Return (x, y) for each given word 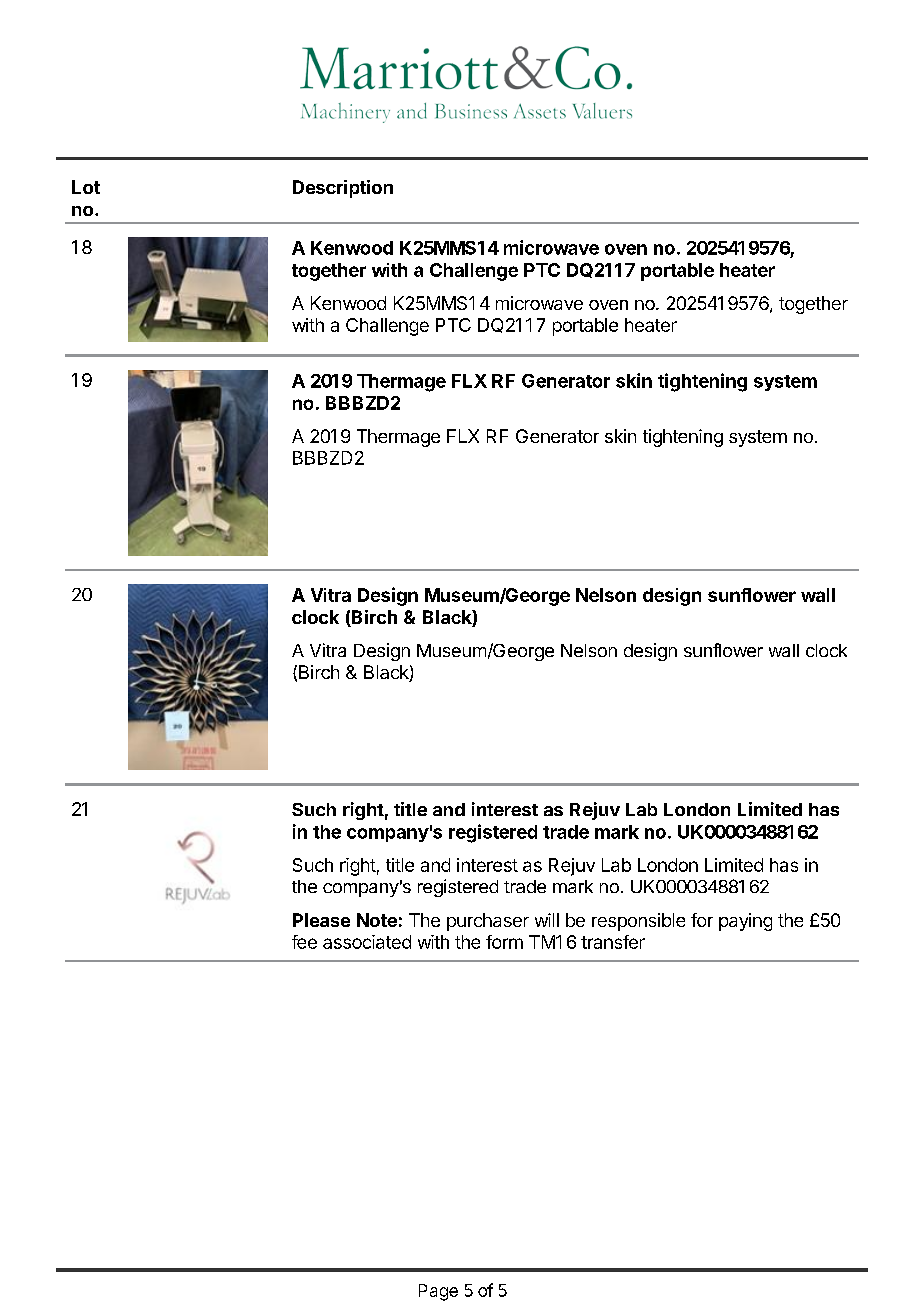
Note (377, 920)
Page (438, 1292)
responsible (638, 922)
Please (321, 920)
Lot (86, 187)
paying (745, 922)
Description (343, 189)
